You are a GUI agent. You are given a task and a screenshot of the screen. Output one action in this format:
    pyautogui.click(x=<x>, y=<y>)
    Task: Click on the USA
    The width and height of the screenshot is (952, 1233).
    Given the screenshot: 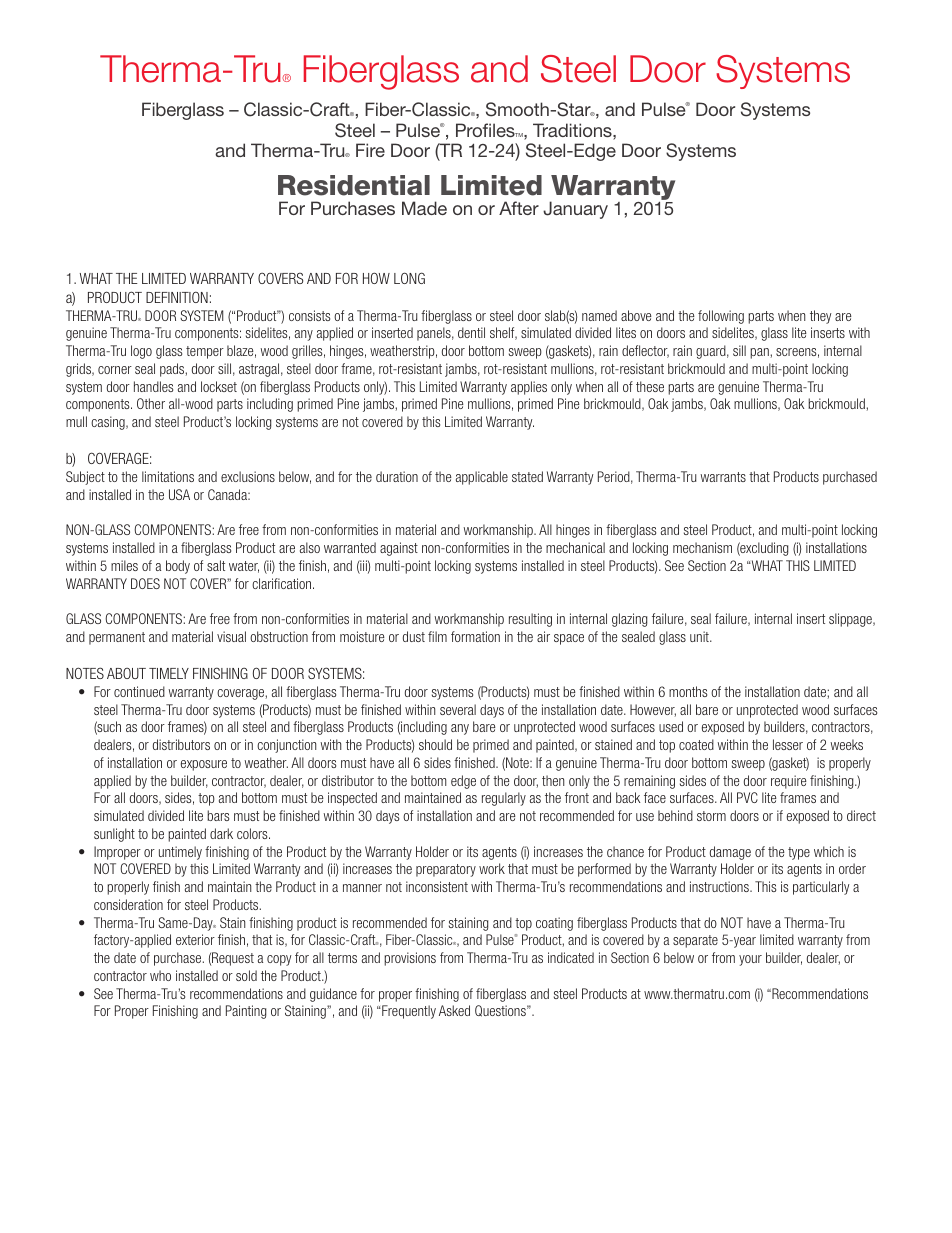 What is the action you would take?
    pyautogui.click(x=179, y=494)
